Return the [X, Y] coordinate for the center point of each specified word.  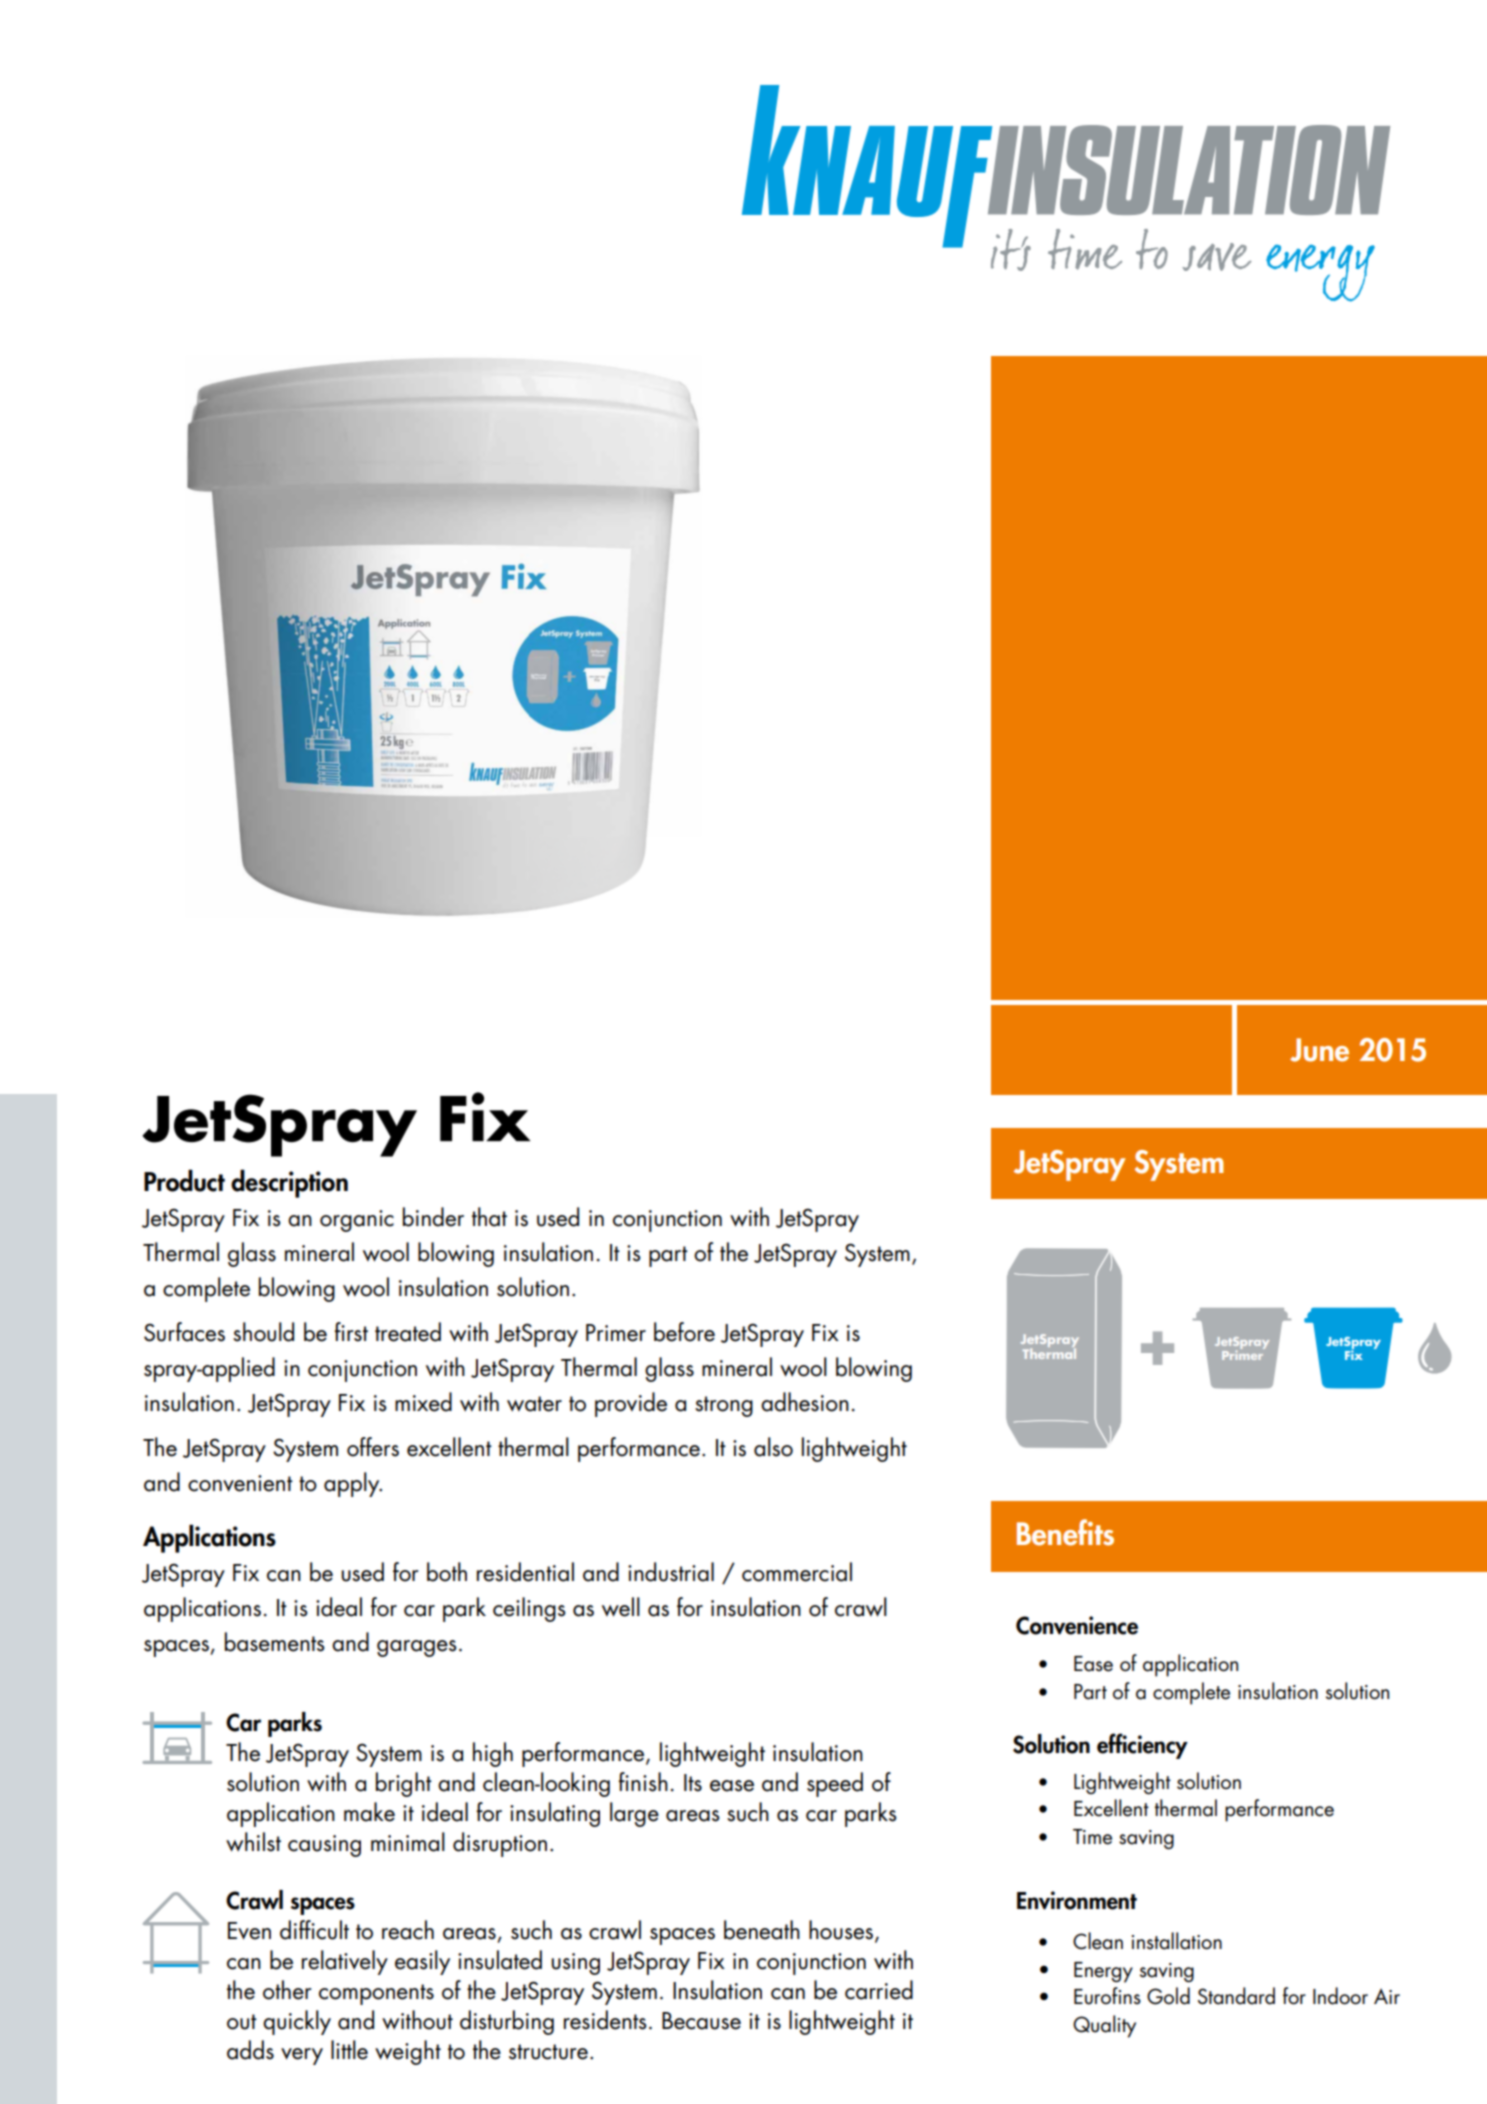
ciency [1157, 1747]
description [289, 1183]
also [773, 1447]
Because [701, 2021]
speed [835, 1784]
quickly [297, 2022]
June [1319, 1050]
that [489, 1217]
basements [275, 1642]
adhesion [805, 1402]
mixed [423, 1402]
